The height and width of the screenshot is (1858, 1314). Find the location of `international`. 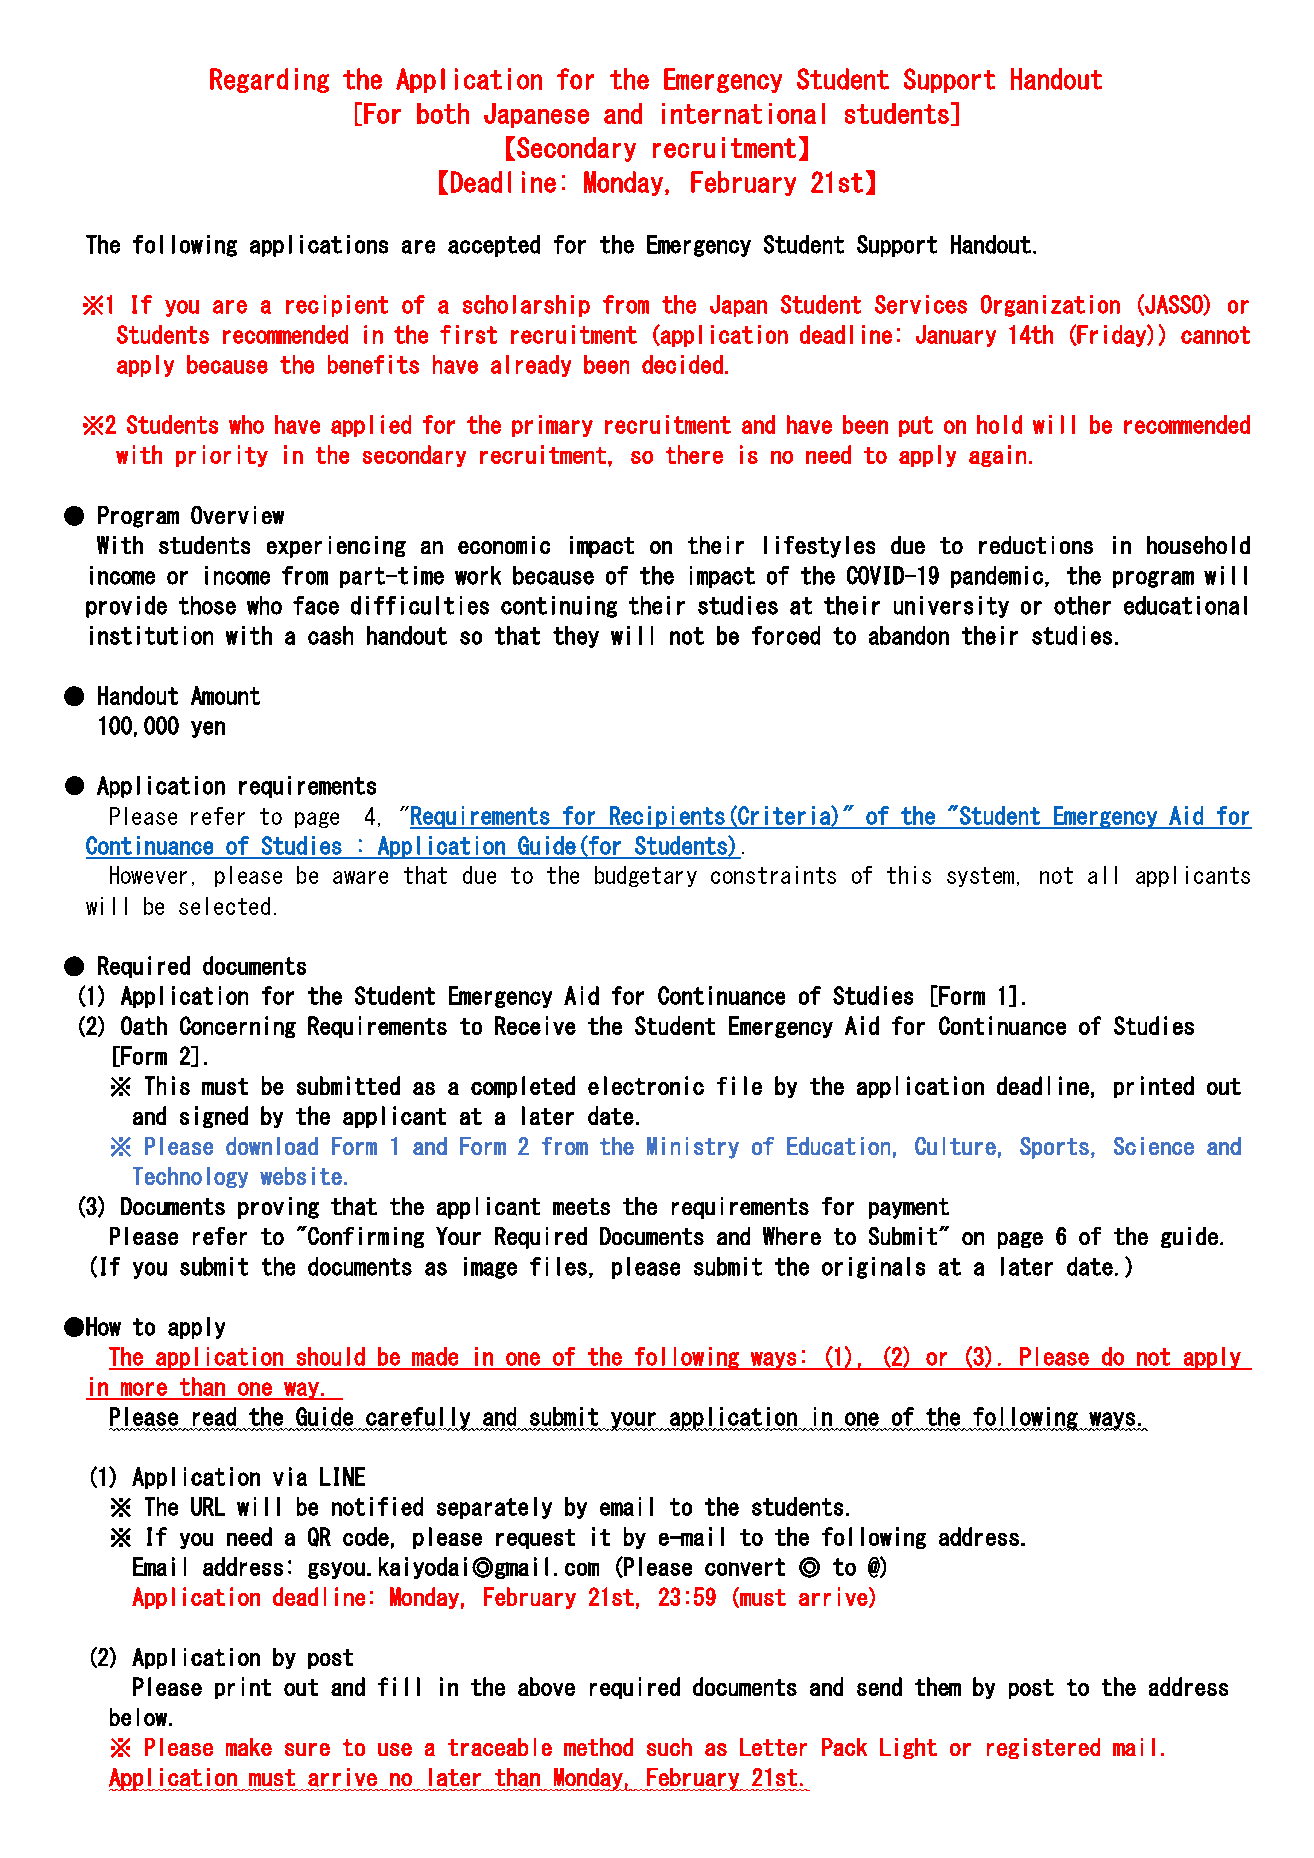

international is located at coordinates (743, 113).
